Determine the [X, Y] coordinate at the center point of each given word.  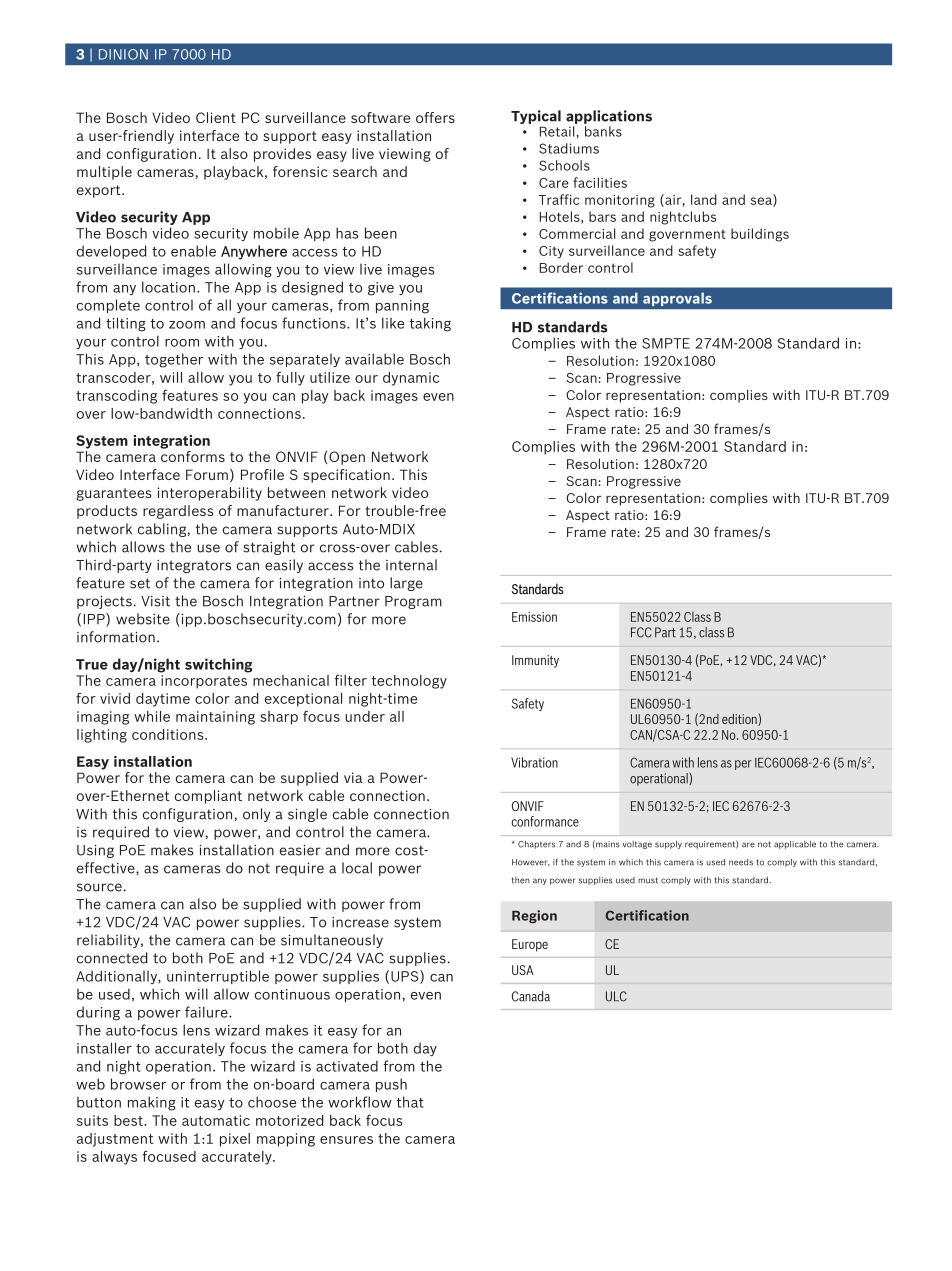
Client [216, 117]
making [152, 1103]
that [410, 1102]
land [704, 199]
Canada [531, 996]
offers [435, 117]
